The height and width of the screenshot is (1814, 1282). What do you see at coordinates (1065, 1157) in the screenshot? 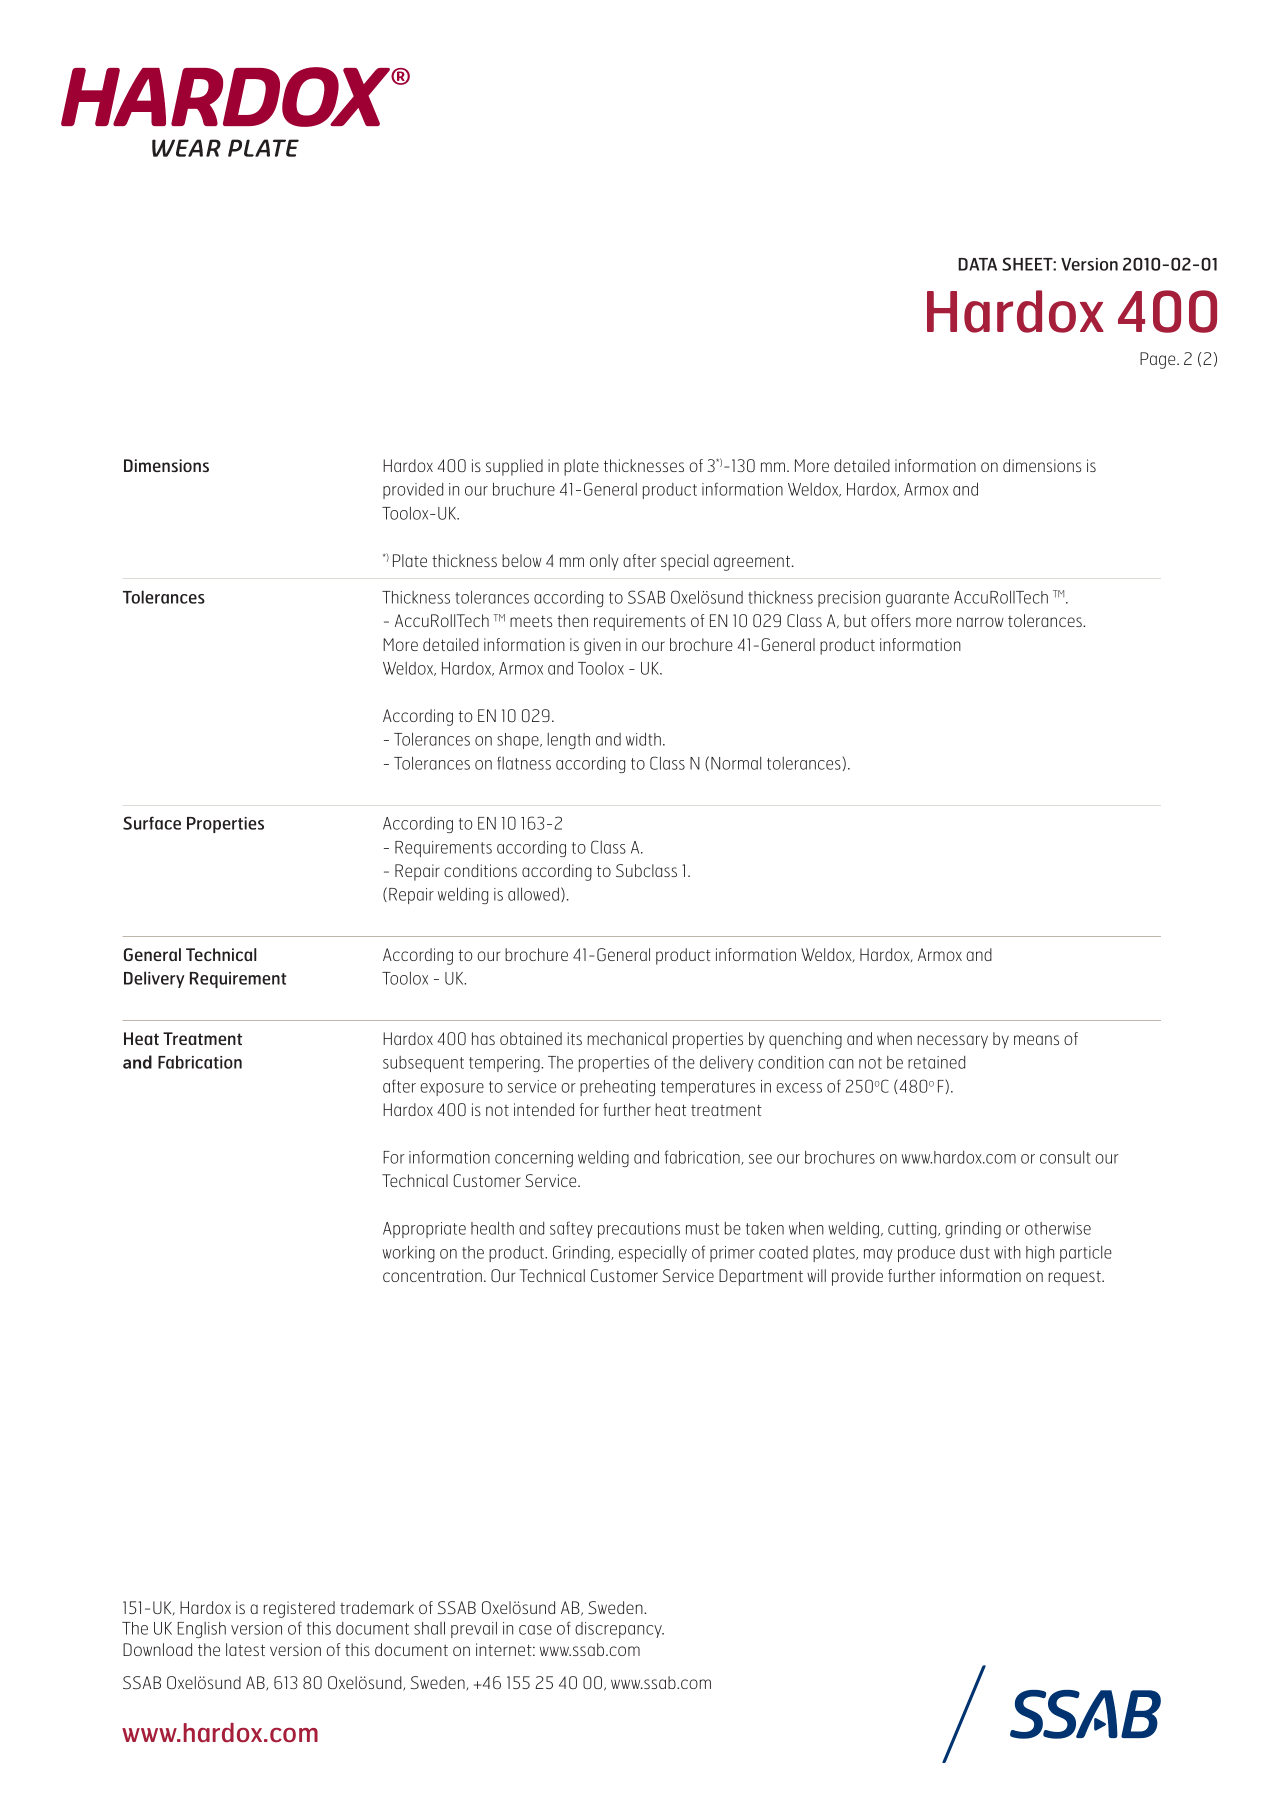
I see `consult` at bounding box center [1065, 1157].
